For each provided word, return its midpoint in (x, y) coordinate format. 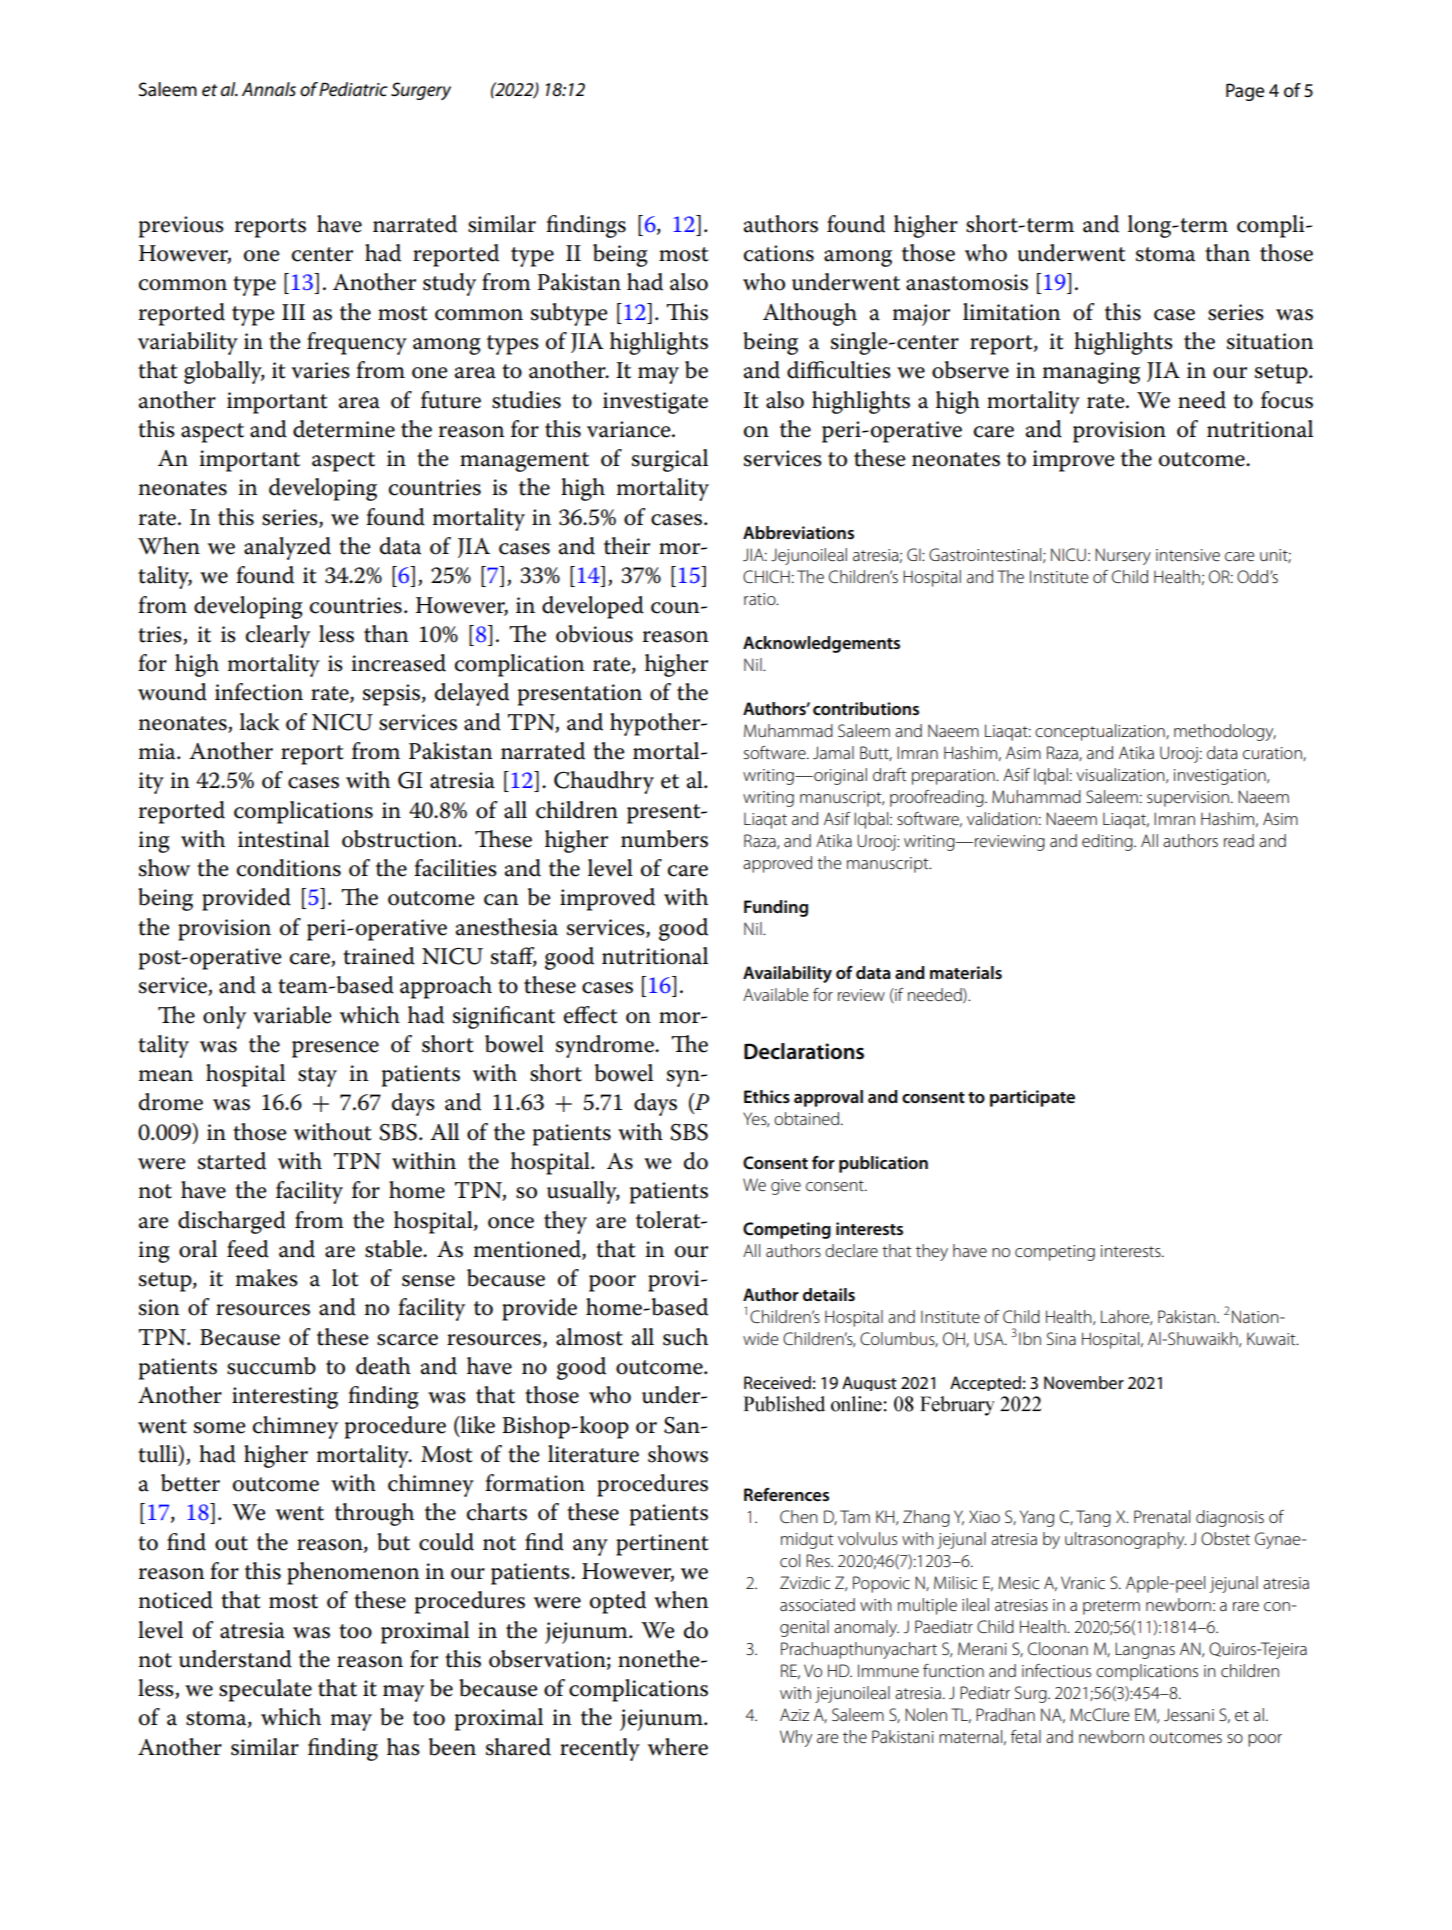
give (786, 1187)
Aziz (794, 1714)
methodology (1225, 732)
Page (1245, 92)
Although (810, 314)
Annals (269, 89)
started (232, 1161)
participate (1032, 1098)
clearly (278, 636)
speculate (265, 1690)
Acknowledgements (821, 644)
